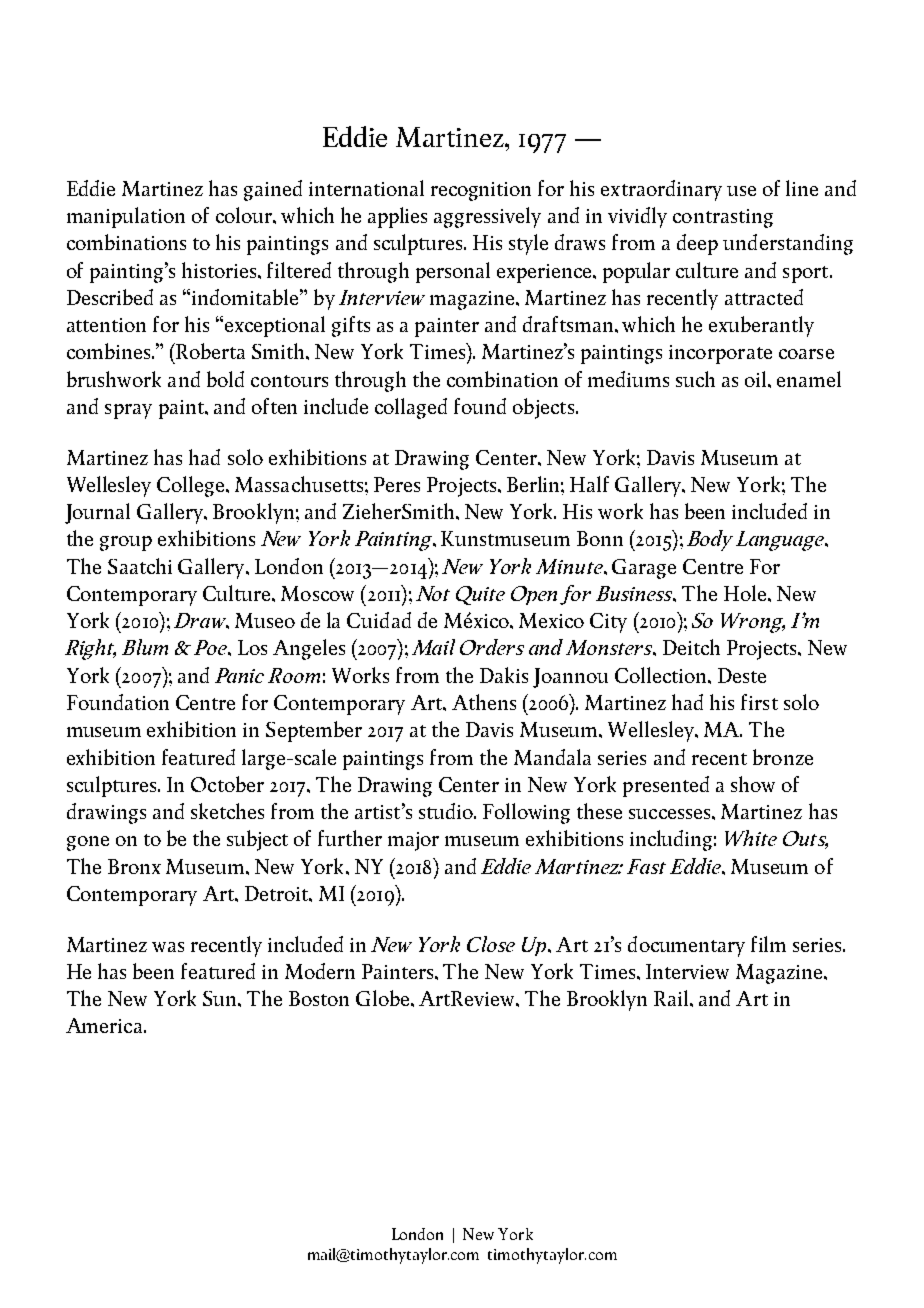 This page has height=1308, width=924. I want to click on aggressively, so click(487, 217).
